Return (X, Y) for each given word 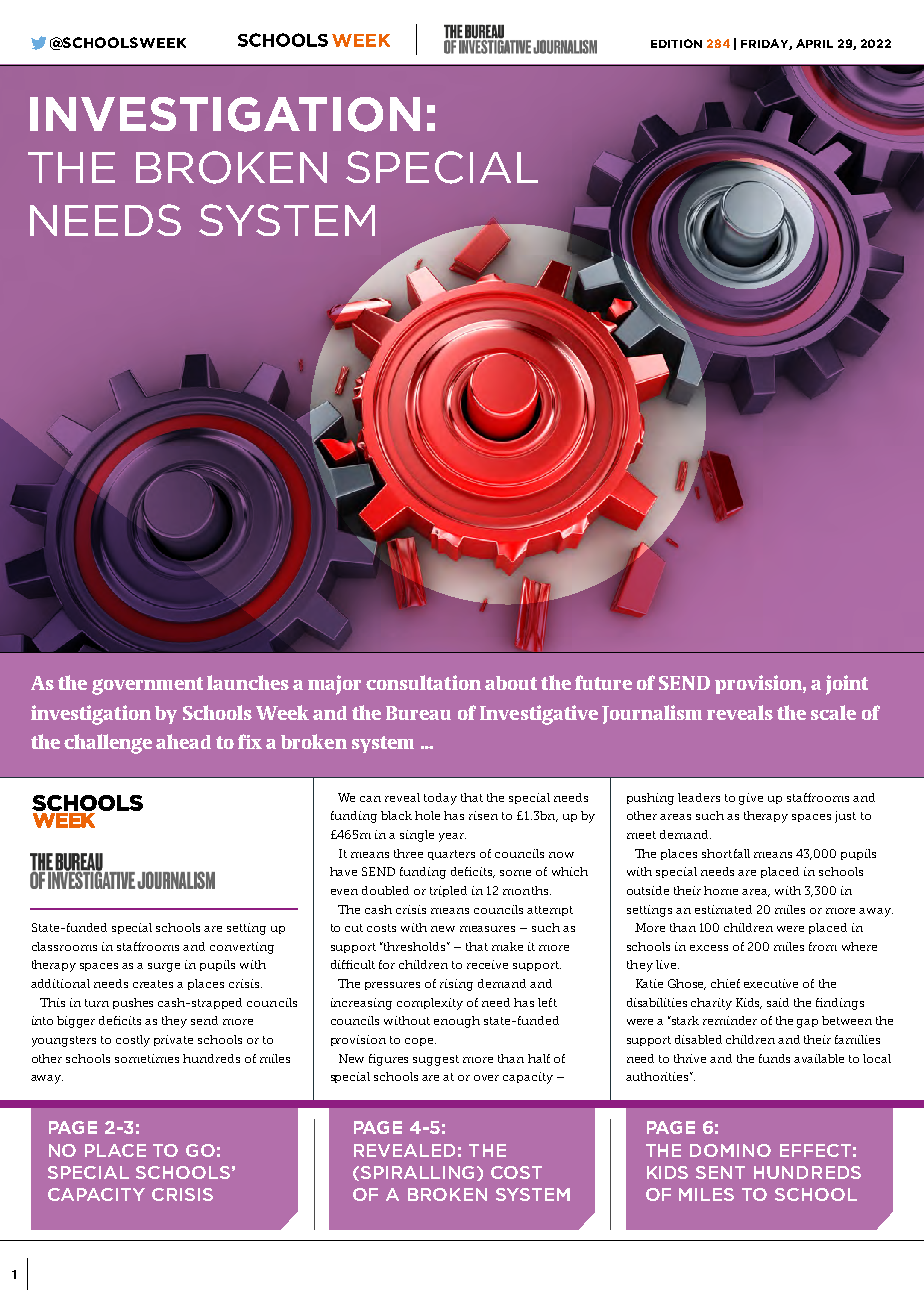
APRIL (814, 43)
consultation (423, 682)
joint (847, 685)
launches (248, 682)
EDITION (676, 43)
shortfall (726, 853)
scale (833, 712)
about (511, 683)
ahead (183, 741)
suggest (436, 1060)
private (173, 1040)
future (603, 682)
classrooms (64, 946)
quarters (451, 855)
